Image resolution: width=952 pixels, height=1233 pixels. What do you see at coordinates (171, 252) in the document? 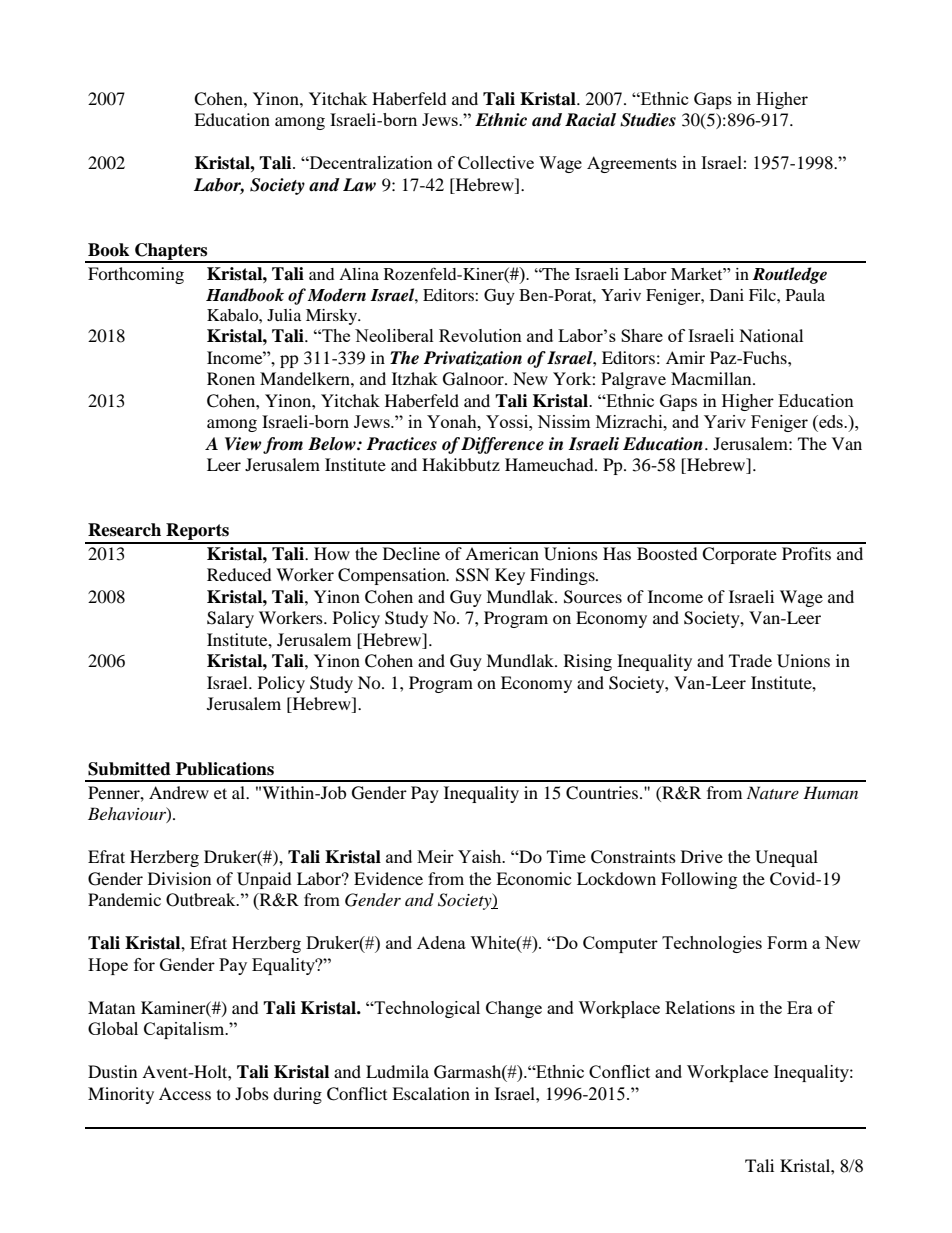
I see `Chapters` at bounding box center [171, 252].
